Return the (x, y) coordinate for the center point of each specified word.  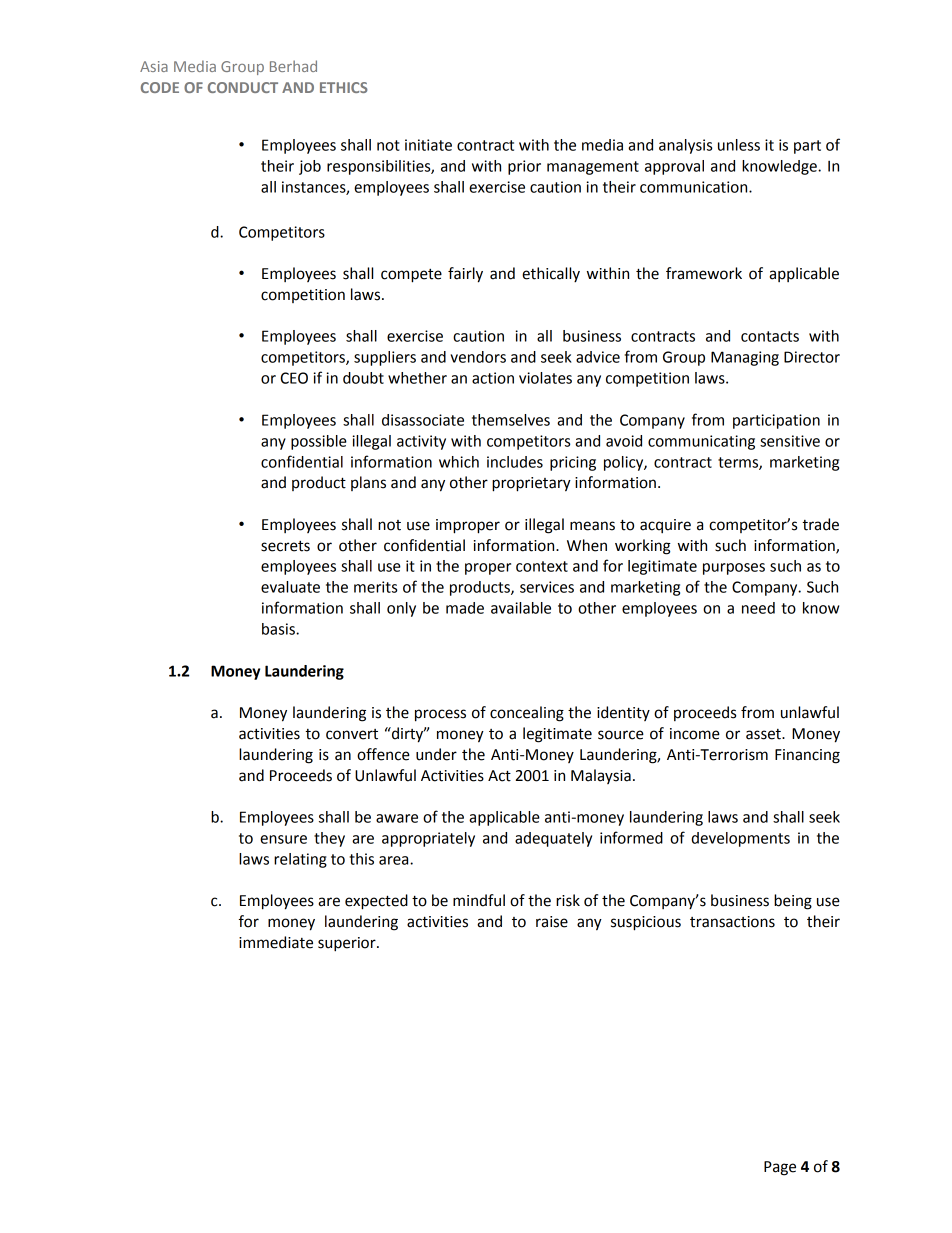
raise (552, 922)
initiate (428, 145)
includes (515, 462)
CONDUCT (243, 87)
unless (739, 145)
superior (348, 944)
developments (740, 839)
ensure (283, 839)
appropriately (428, 839)
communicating (701, 442)
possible (319, 442)
